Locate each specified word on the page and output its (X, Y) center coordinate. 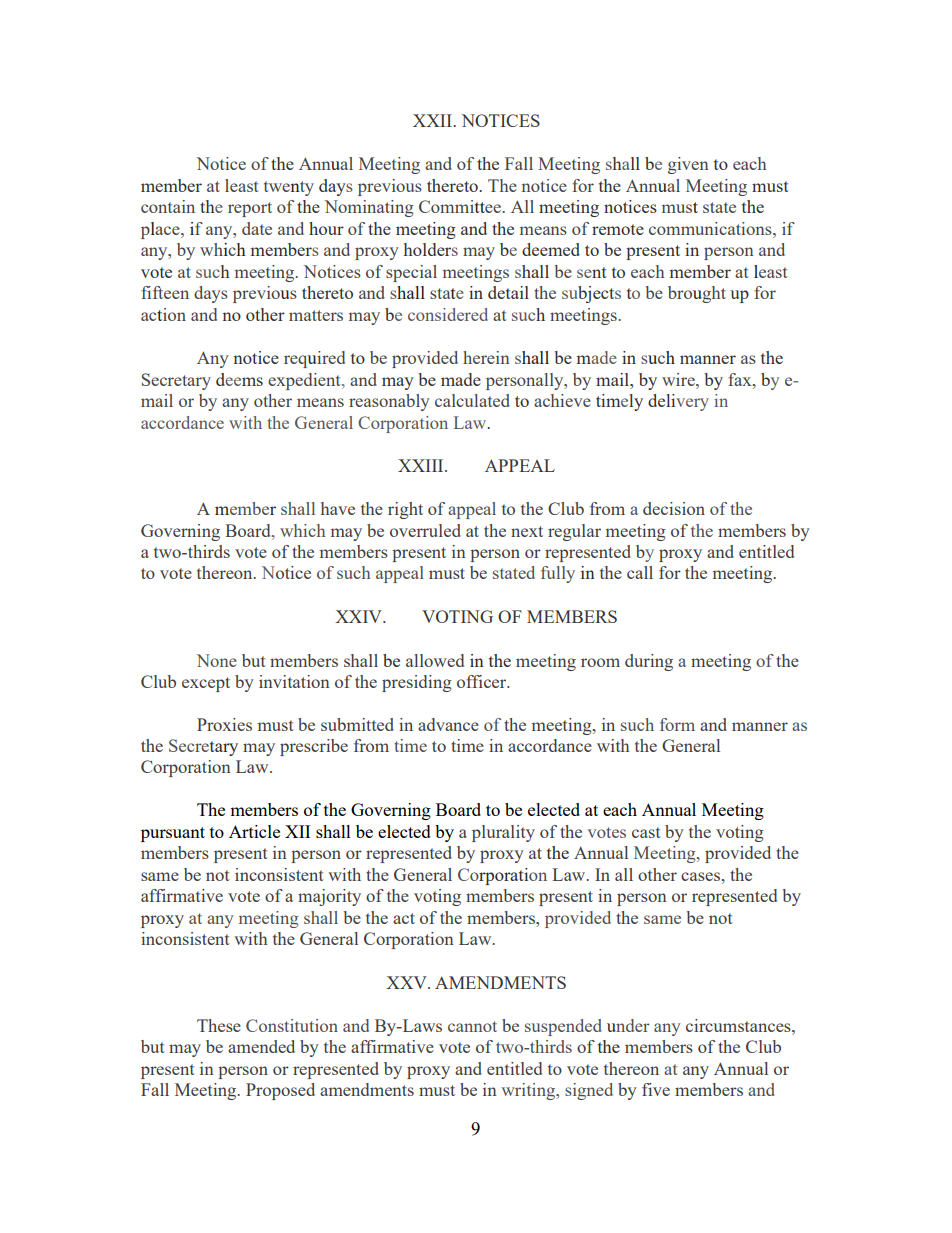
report (250, 209)
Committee (460, 206)
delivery (678, 402)
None (217, 660)
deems (239, 379)
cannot (472, 1026)
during (649, 662)
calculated (472, 400)
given (688, 165)
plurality (503, 833)
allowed (435, 660)
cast (646, 832)
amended (261, 1046)
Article (254, 831)
